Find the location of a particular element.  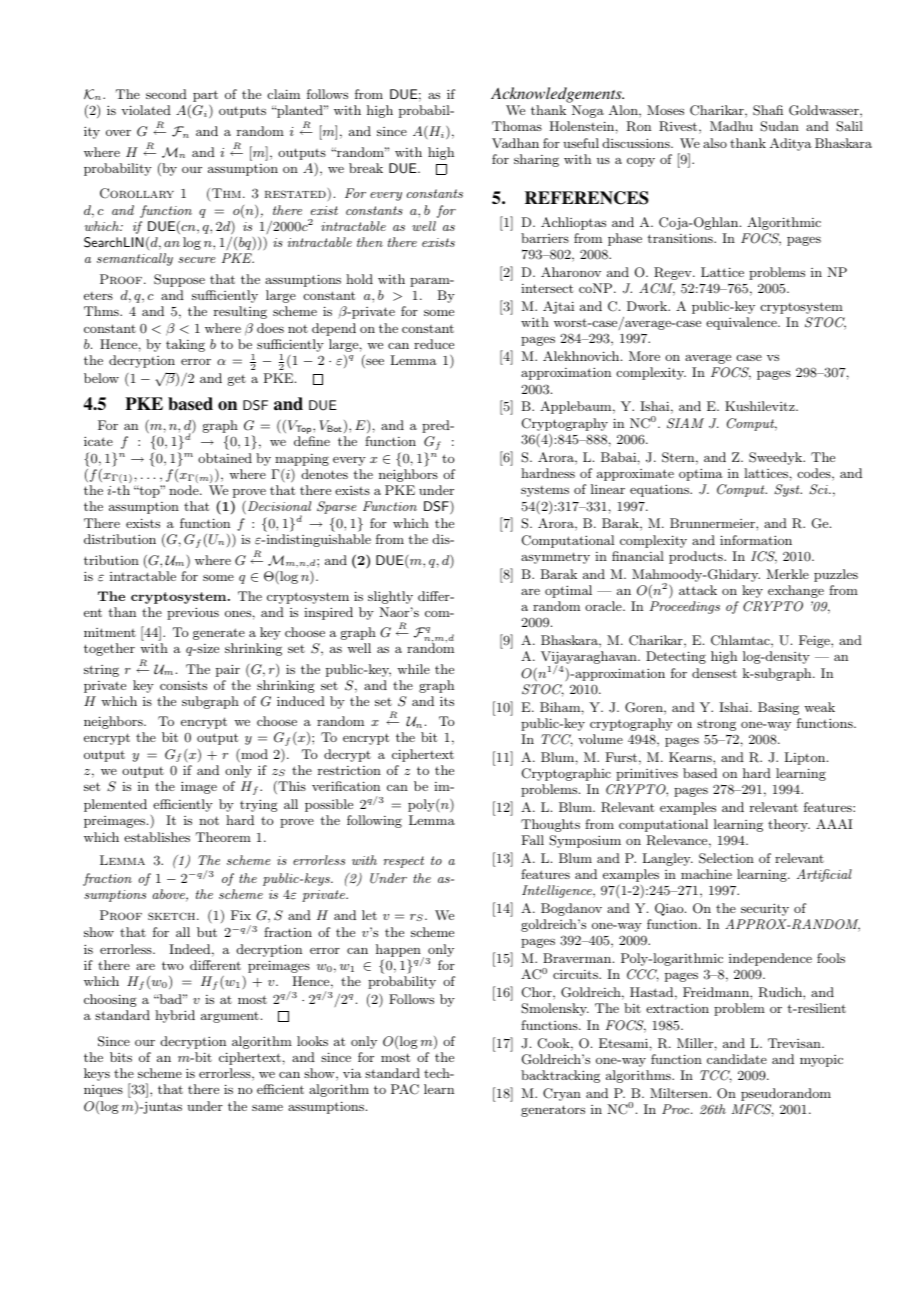

Lipton is located at coordinates (806, 758).
